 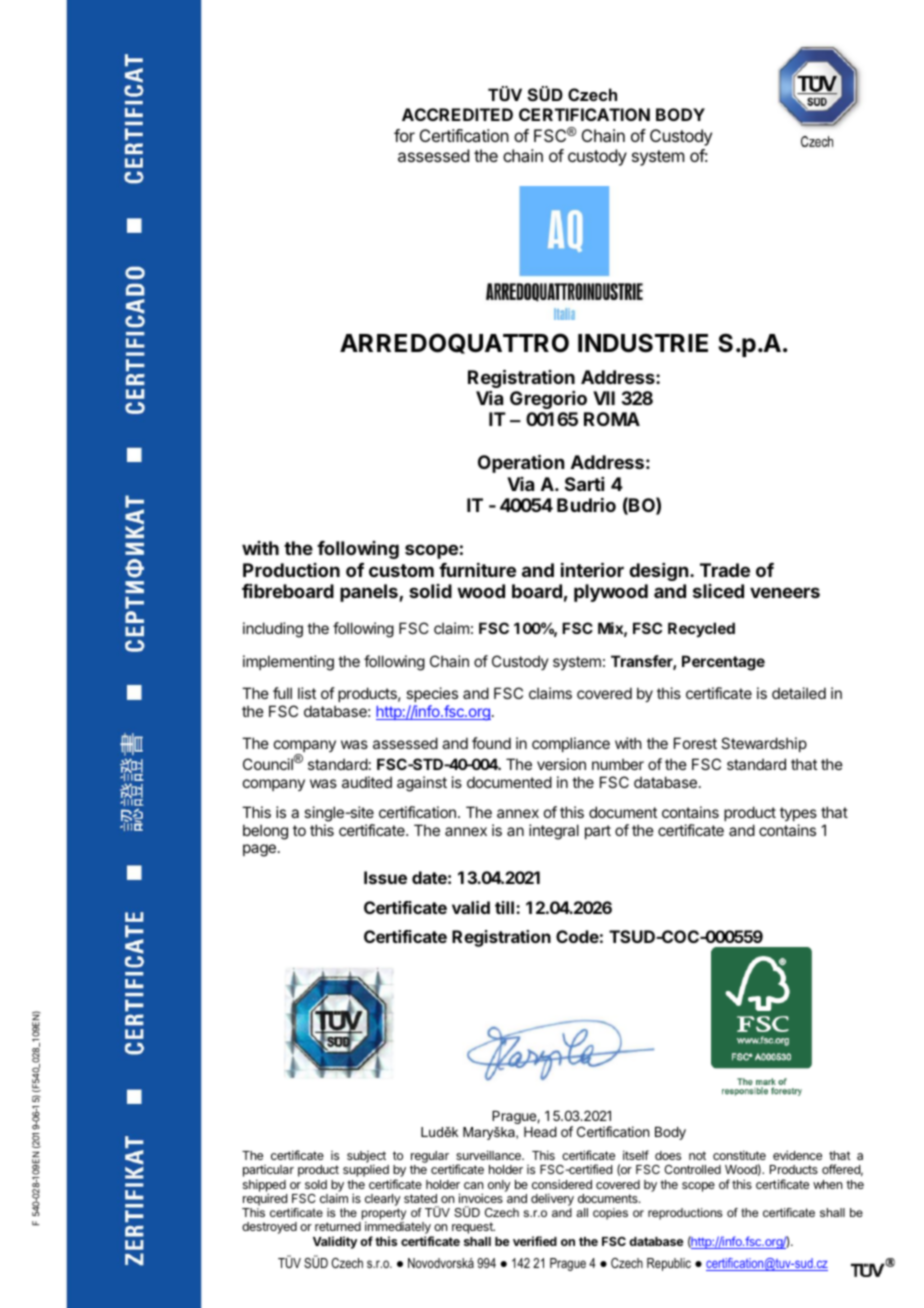 I want to click on ACCREDITED, so click(x=457, y=114).
